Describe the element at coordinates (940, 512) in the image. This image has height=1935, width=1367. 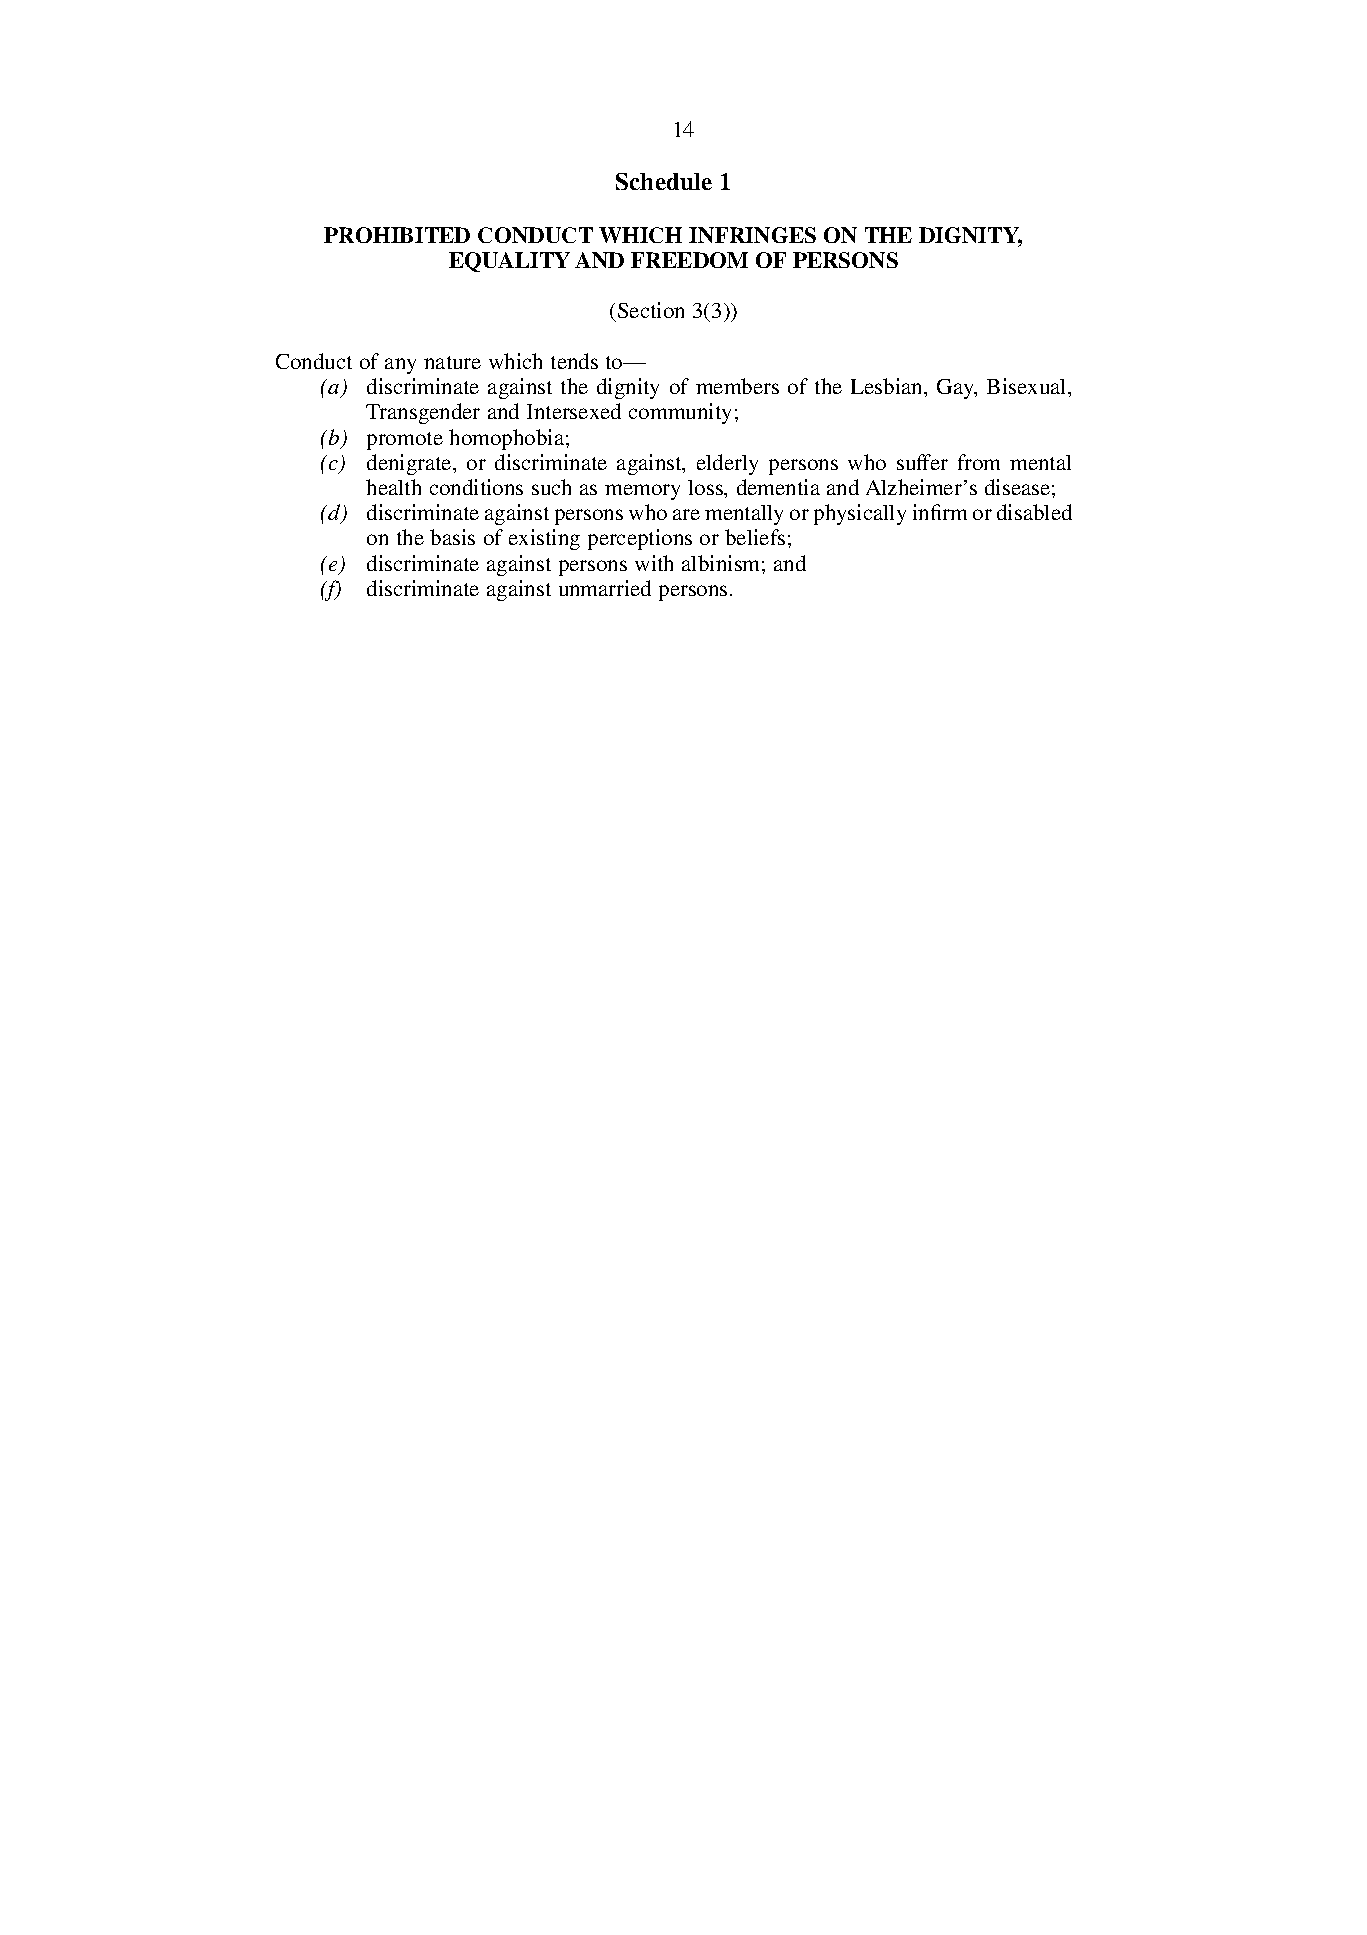
I see `infirm` at that location.
